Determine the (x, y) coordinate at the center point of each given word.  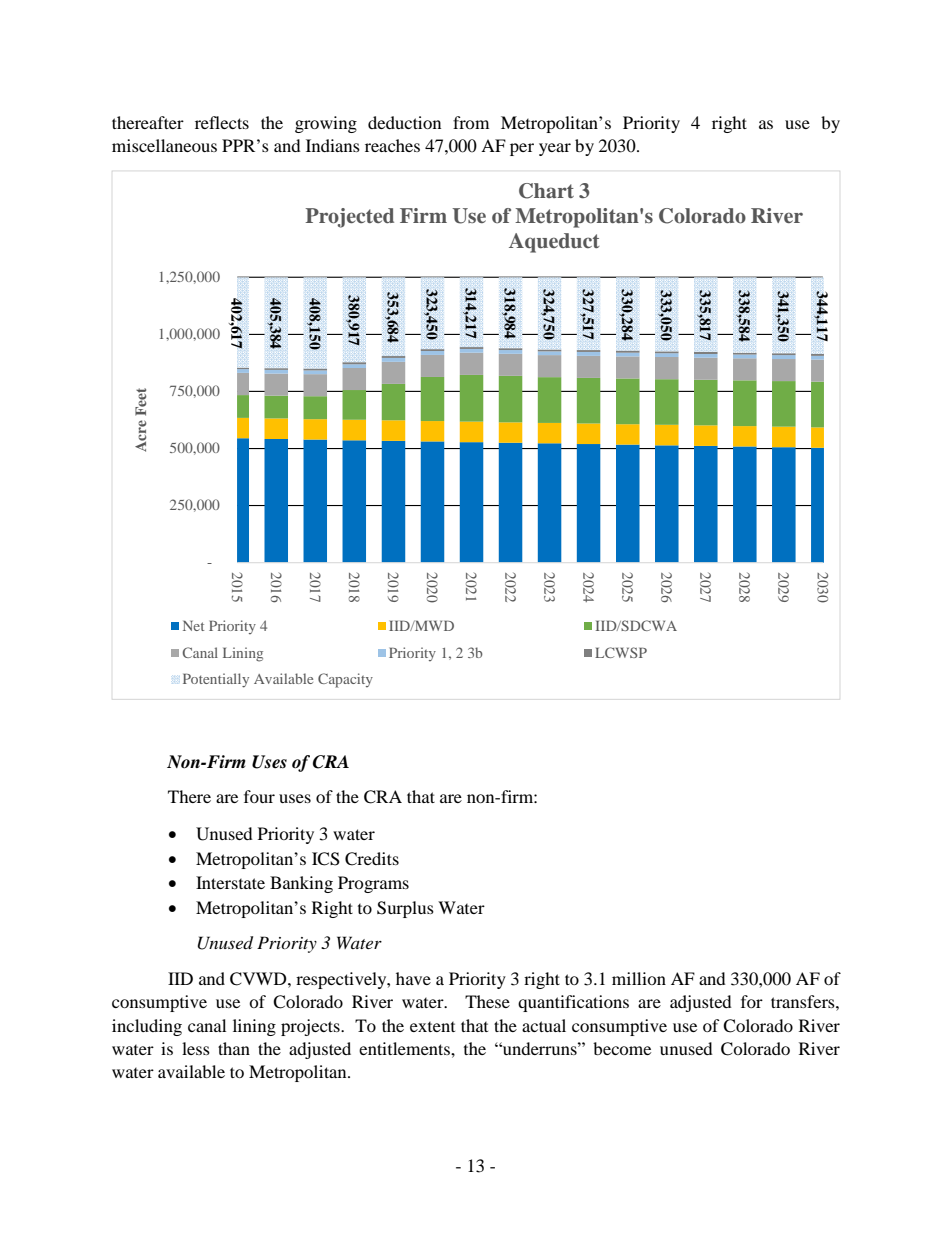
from (471, 122)
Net (193, 625)
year (555, 149)
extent (432, 1027)
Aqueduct (554, 243)
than (234, 1048)
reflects (222, 122)
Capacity (345, 680)
